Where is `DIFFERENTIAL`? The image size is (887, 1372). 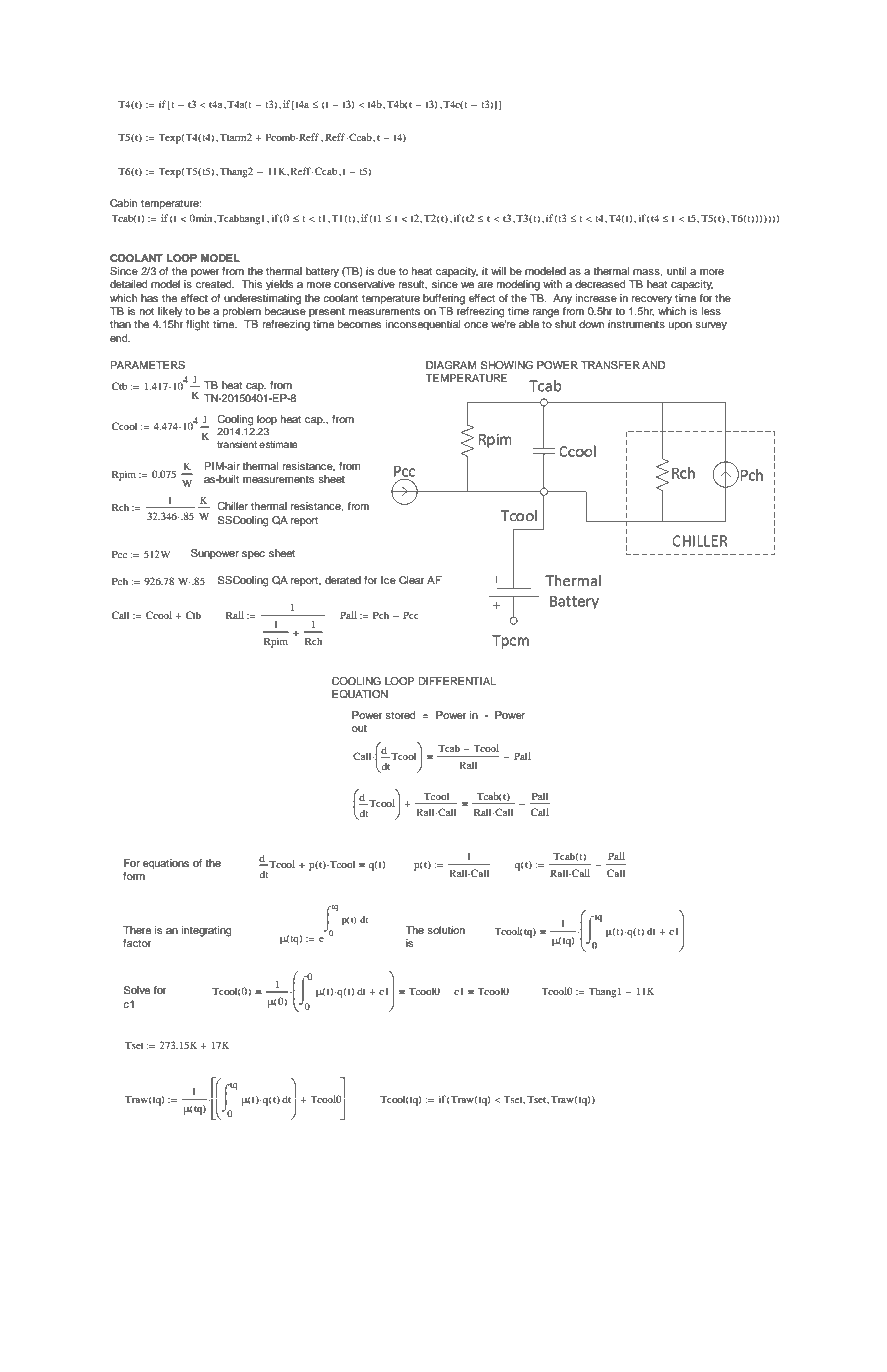 DIFFERENTIAL is located at coordinates (457, 681).
